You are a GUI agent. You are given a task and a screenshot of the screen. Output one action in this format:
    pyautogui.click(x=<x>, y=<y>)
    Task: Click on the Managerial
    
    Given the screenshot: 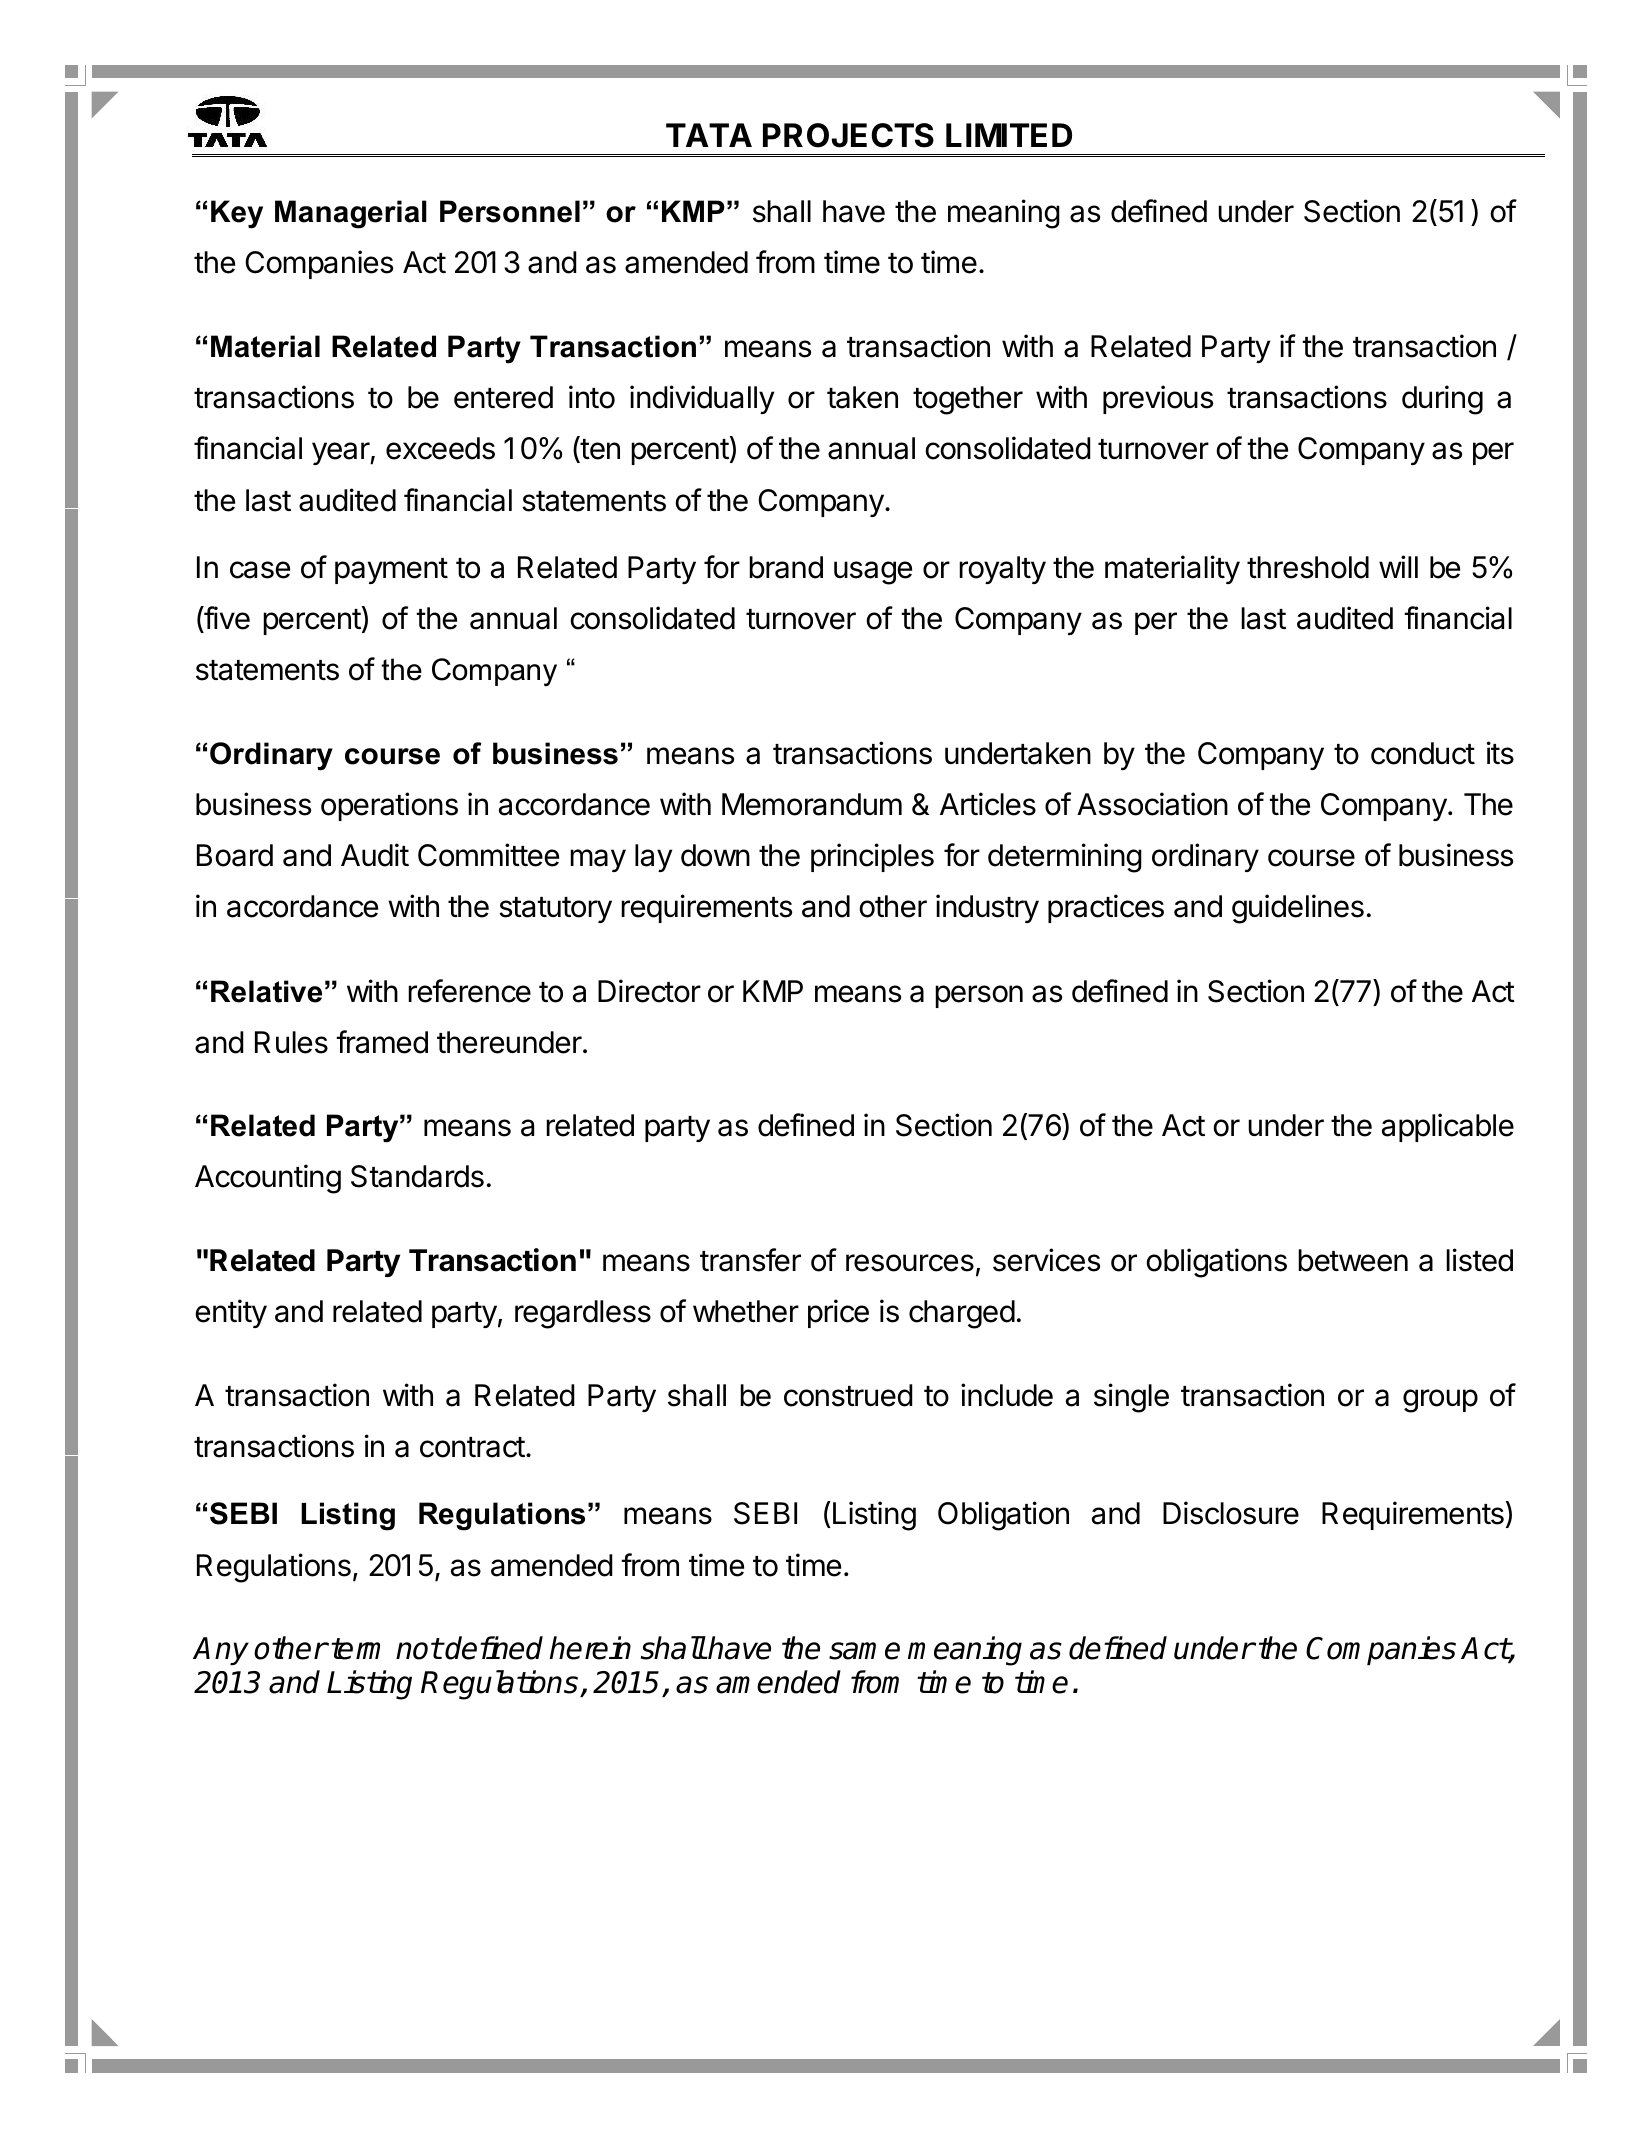 What is the action you would take?
    pyautogui.click(x=351, y=214)
